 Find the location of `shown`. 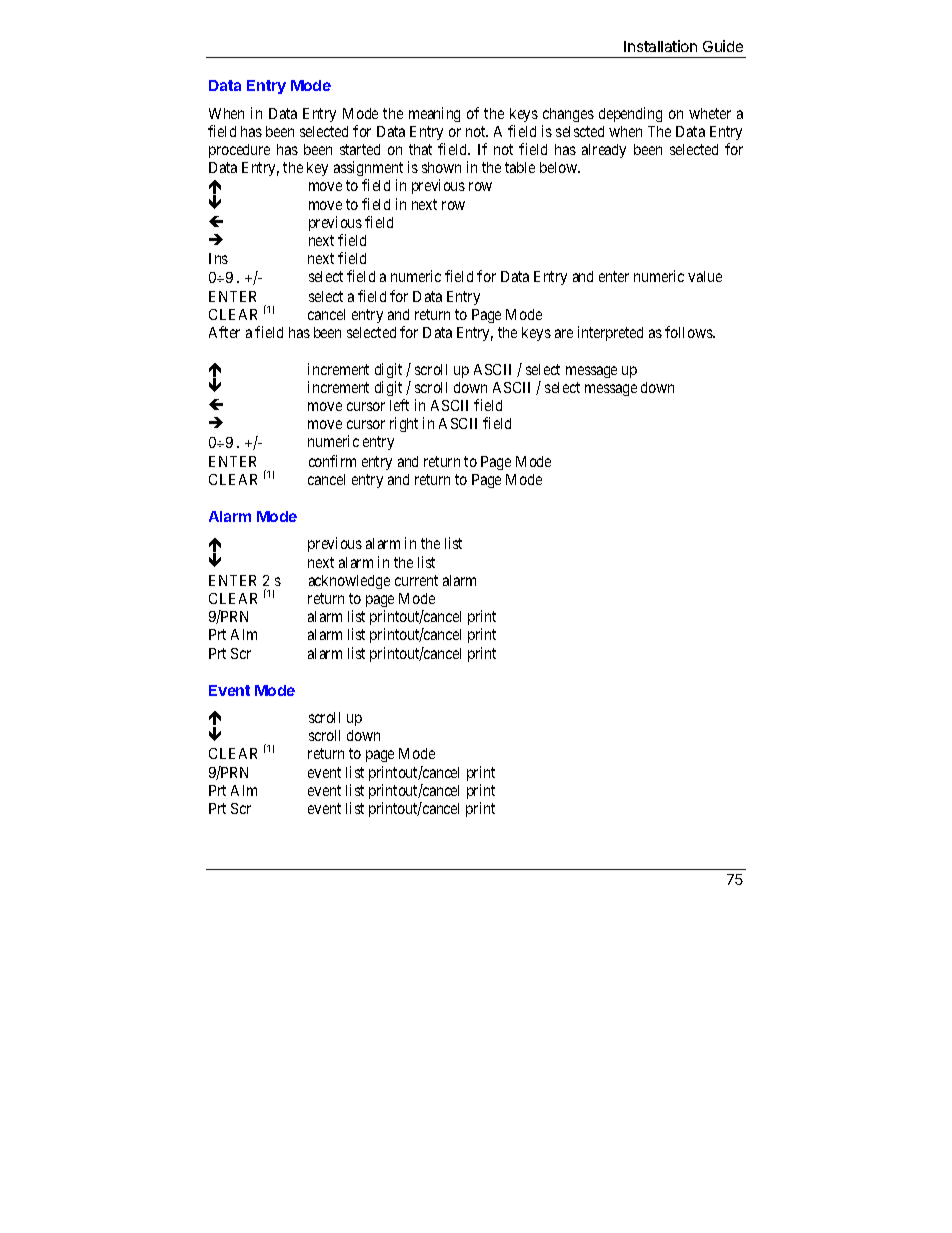

shown is located at coordinates (441, 167).
